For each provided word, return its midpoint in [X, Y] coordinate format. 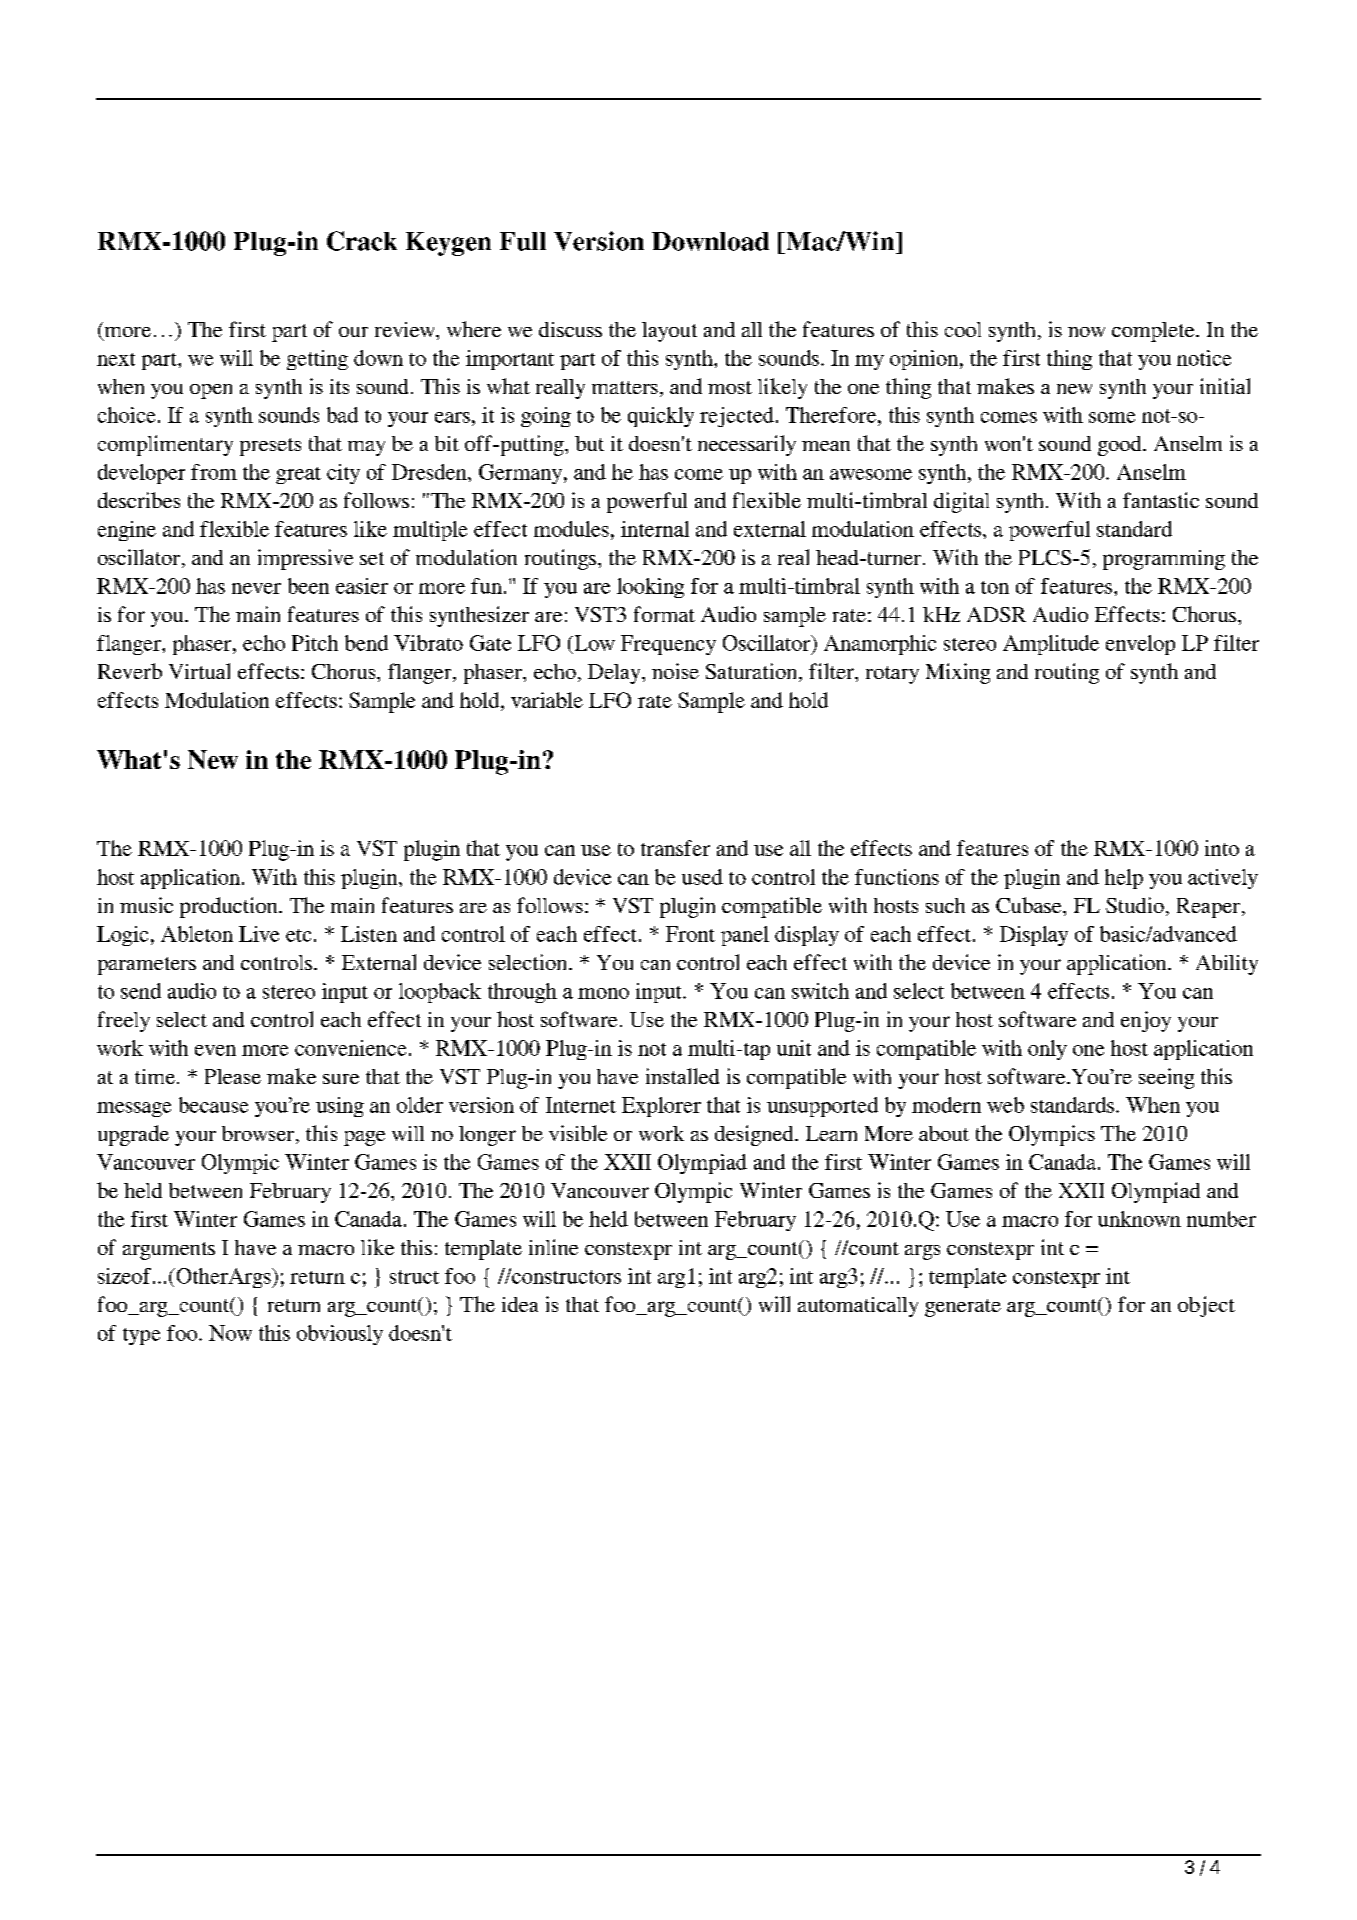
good [1121, 446]
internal [655, 529]
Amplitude [1051, 645]
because [213, 1105]
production [230, 907]
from [214, 472]
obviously [340, 1335]
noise [675, 671]
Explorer [661, 1107]
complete [1154, 332]
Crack [362, 241]
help [1124, 879]
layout [669, 332]
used [702, 877]
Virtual [199, 671]
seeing [1166, 1078]
